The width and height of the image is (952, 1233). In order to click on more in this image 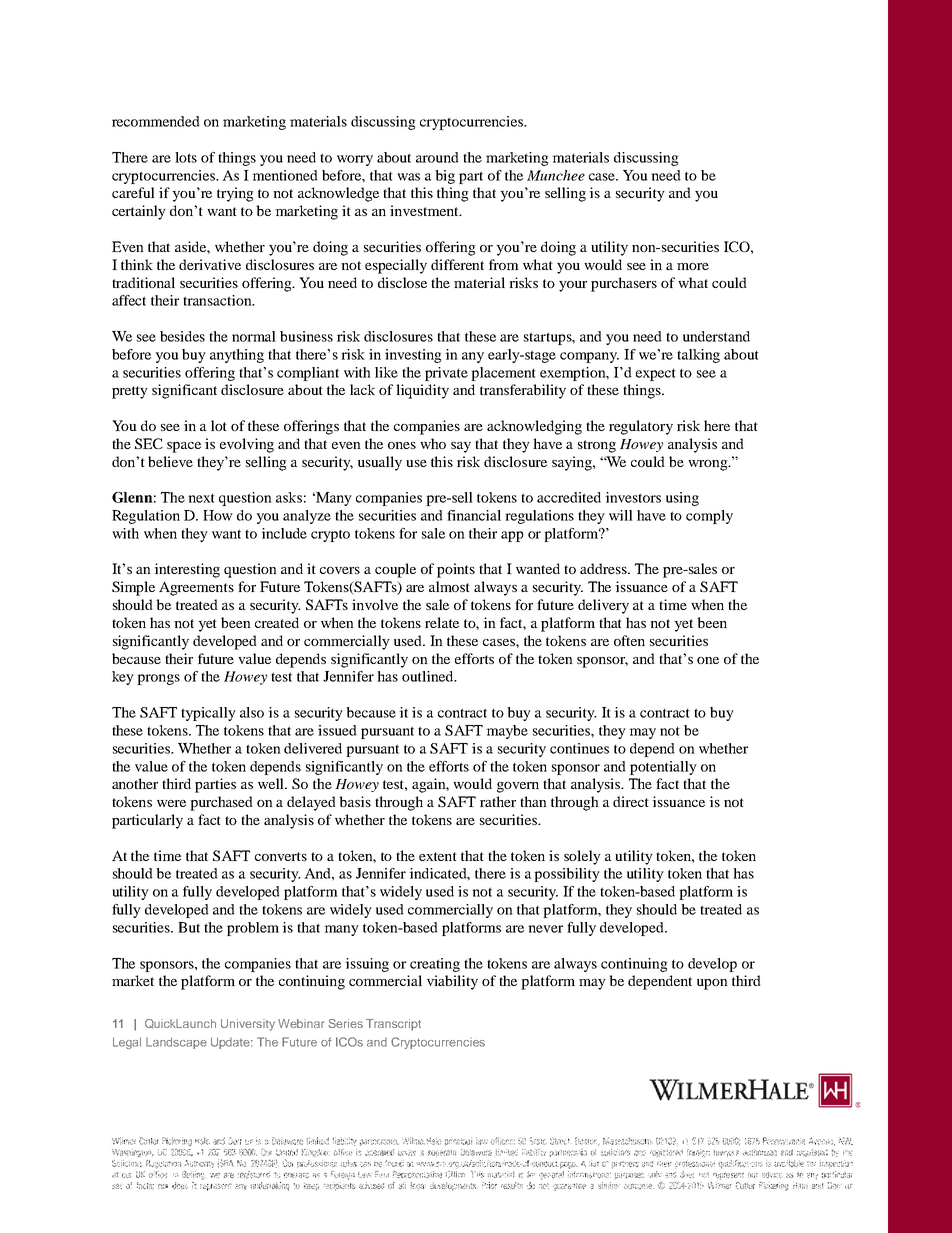, I will do `click(693, 266)`.
